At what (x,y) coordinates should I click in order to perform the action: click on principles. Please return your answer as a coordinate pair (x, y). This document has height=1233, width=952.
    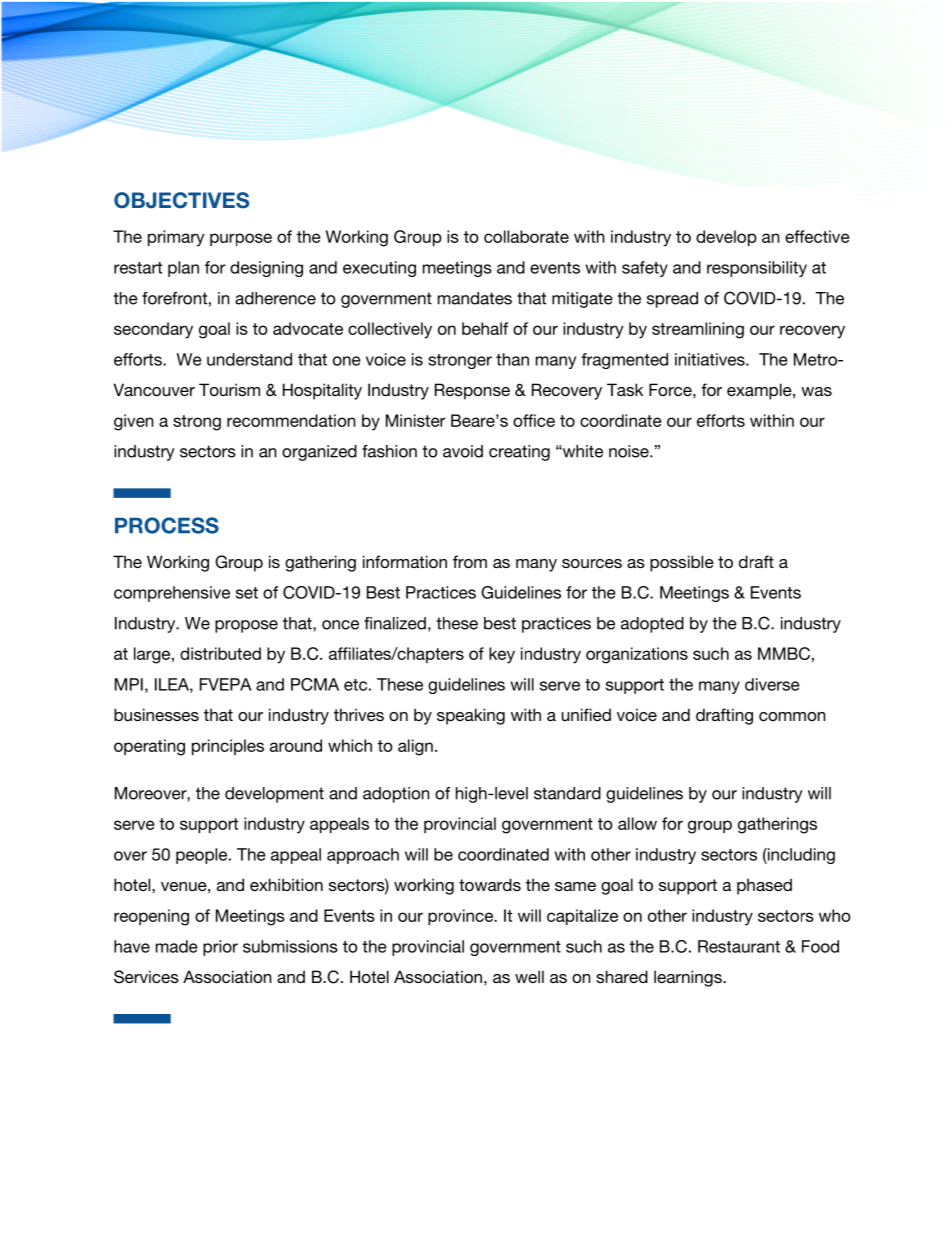
    Looking at the image, I should click on (228, 747).
